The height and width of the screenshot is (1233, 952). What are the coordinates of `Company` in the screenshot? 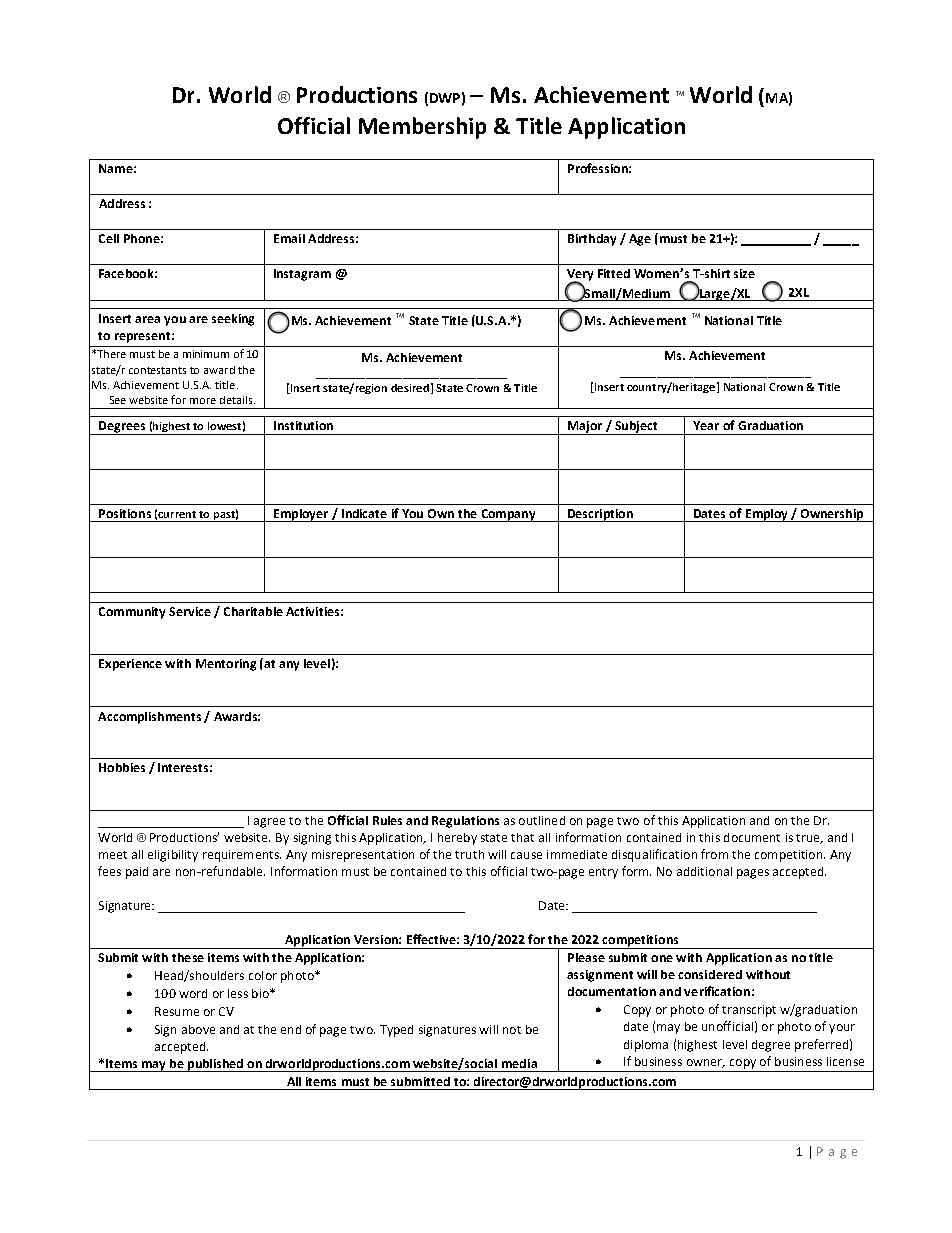 It's located at (508, 515).
